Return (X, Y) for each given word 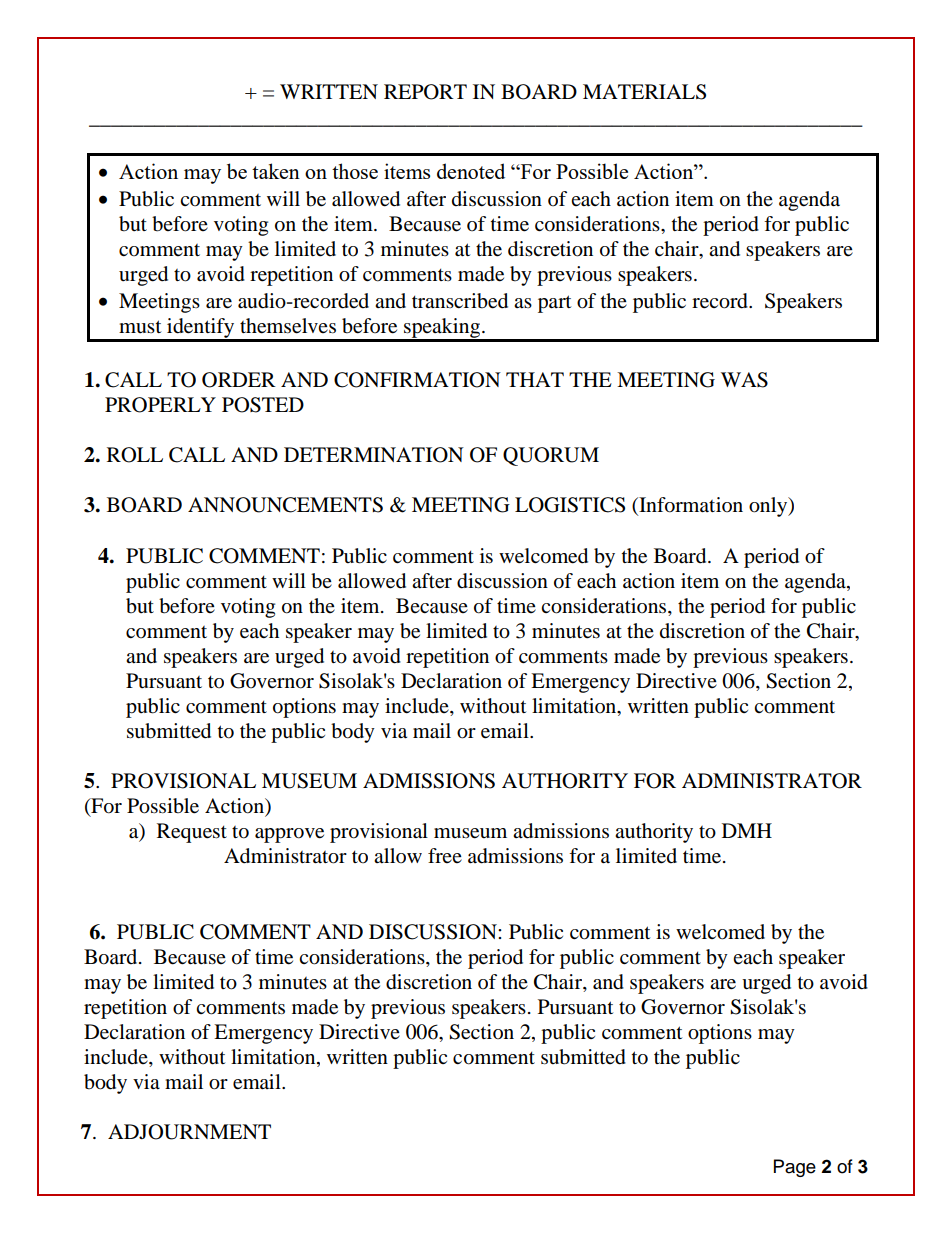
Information (690, 506)
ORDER (239, 380)
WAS (744, 380)
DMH (747, 830)
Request (192, 833)
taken (276, 171)
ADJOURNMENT (189, 1132)
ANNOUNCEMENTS (285, 505)
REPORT (425, 92)
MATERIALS (644, 92)
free (445, 855)
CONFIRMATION (417, 380)
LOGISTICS (570, 505)
